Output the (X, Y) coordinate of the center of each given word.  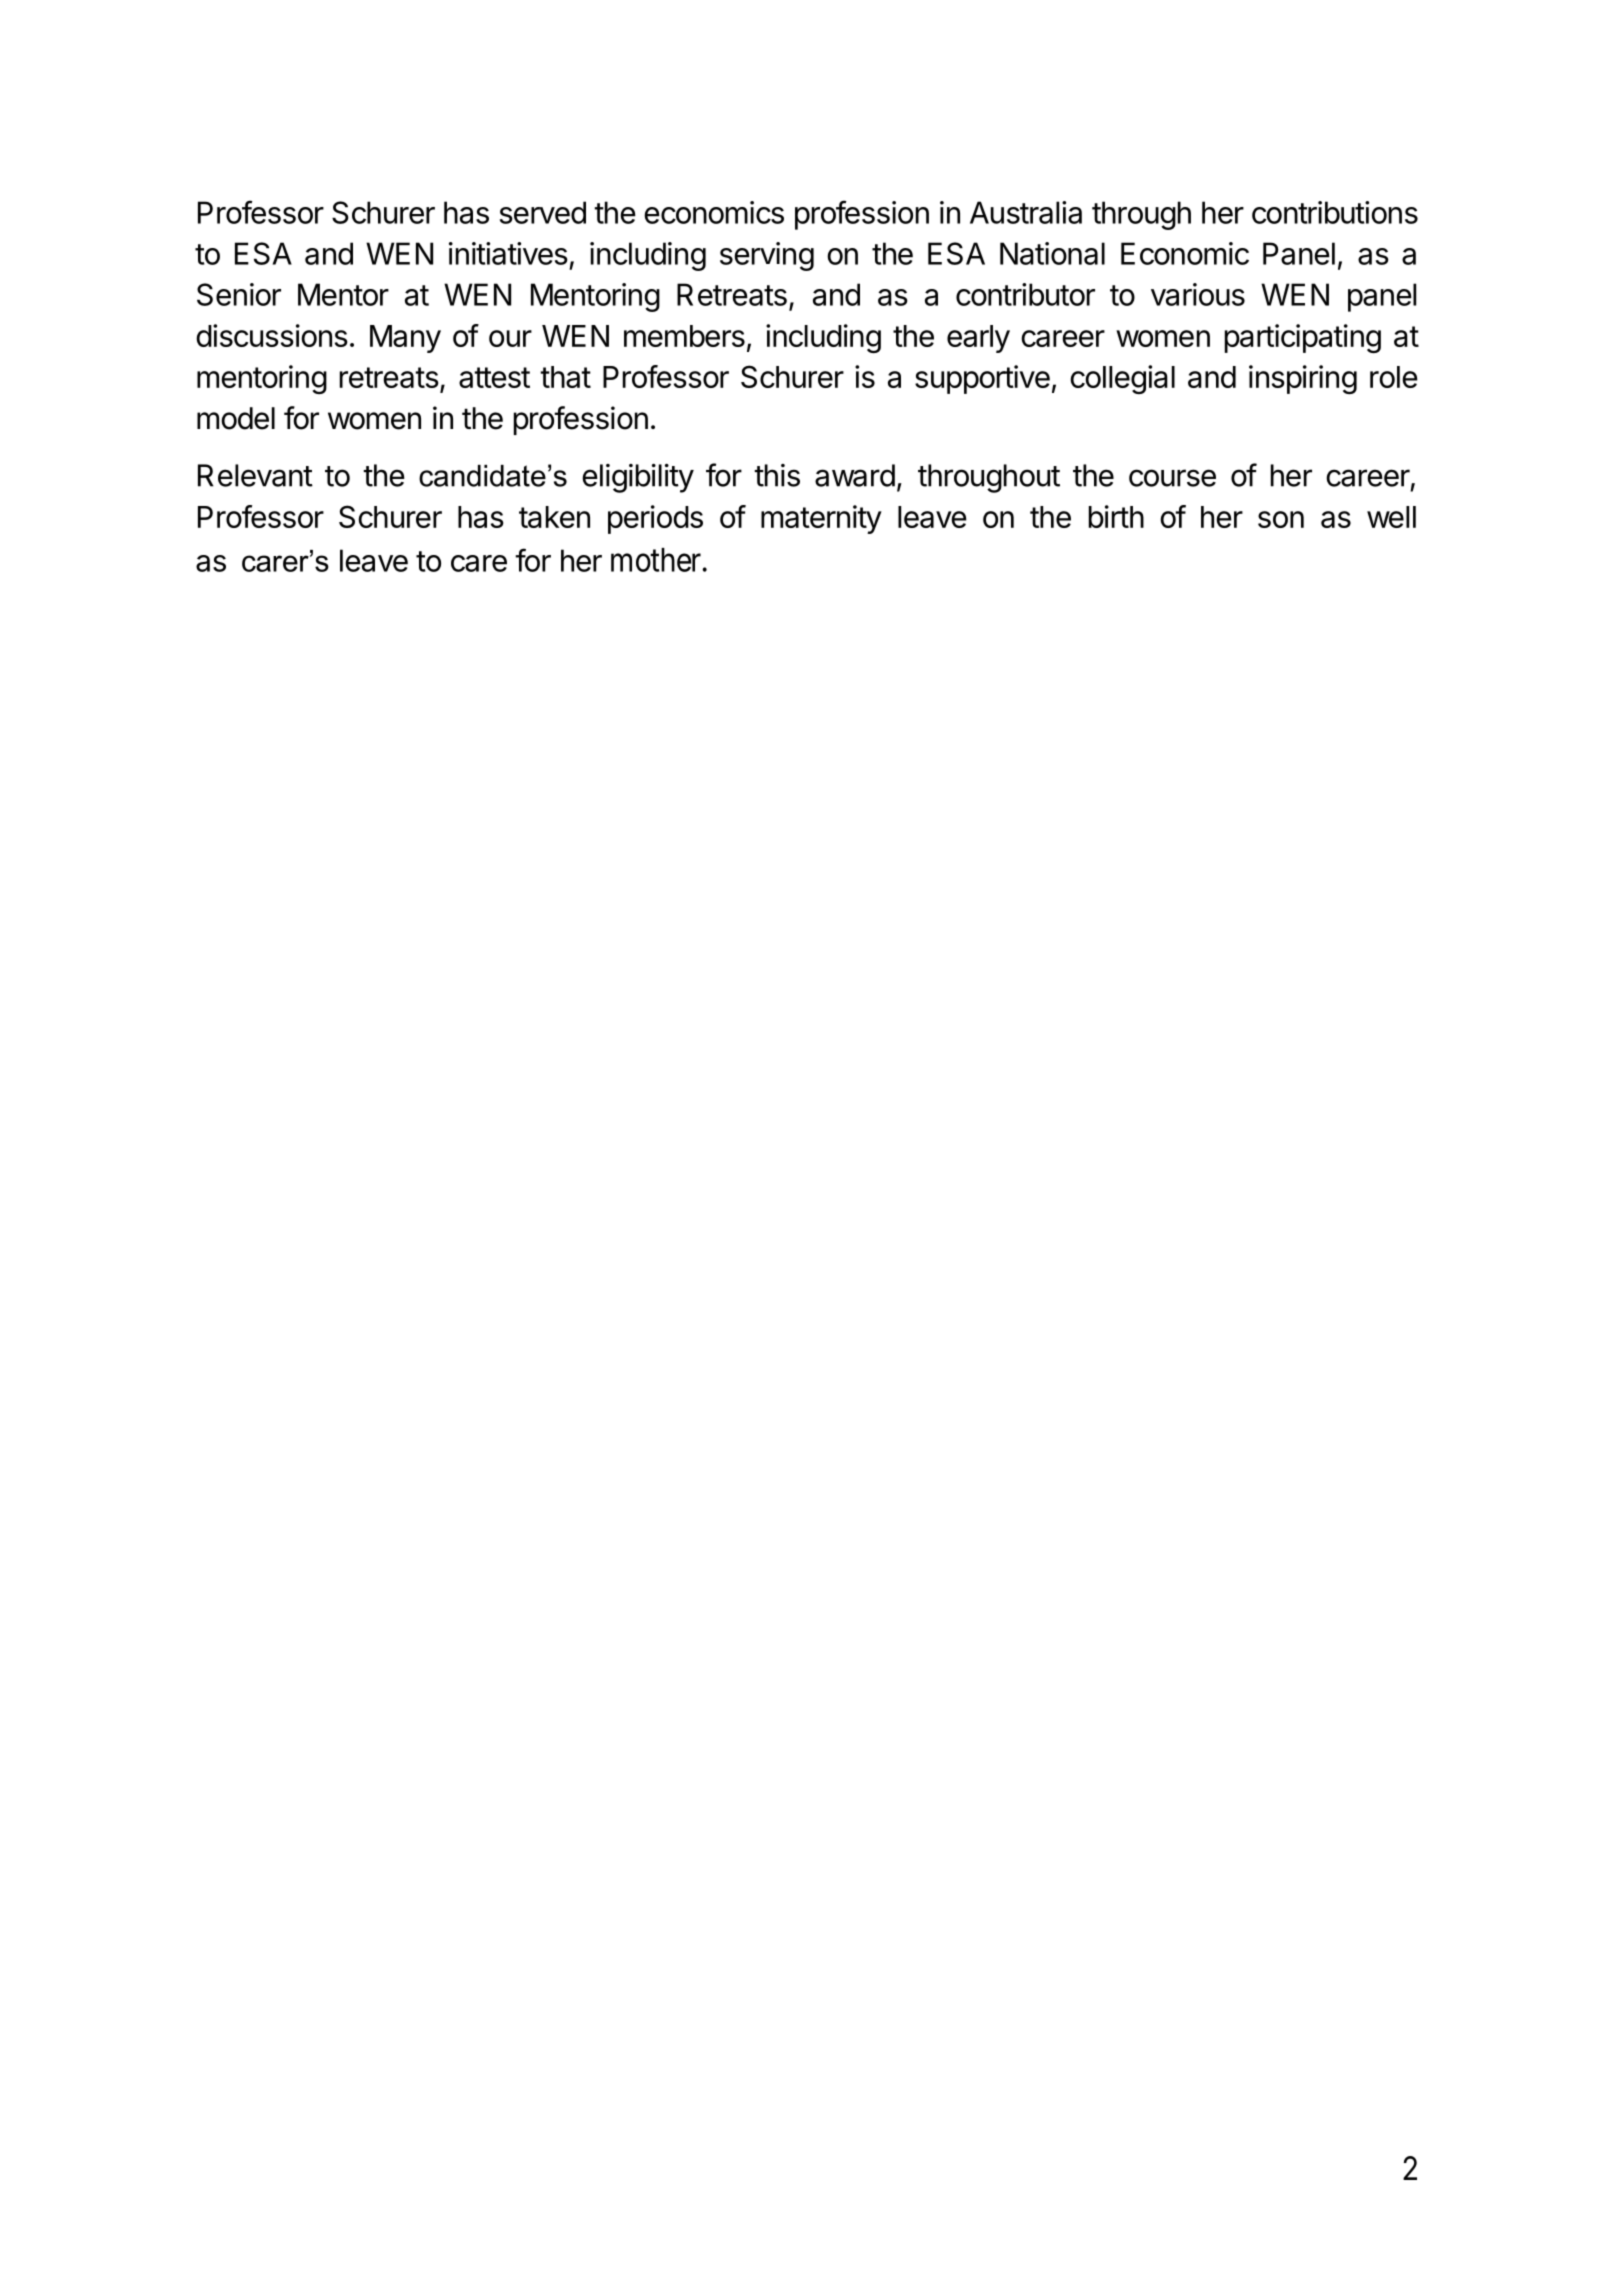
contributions (1335, 212)
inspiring (1303, 379)
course (1172, 478)
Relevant (255, 475)
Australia (1026, 212)
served (543, 212)
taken (554, 517)
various (1198, 294)
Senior (239, 294)
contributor (1025, 294)
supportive (982, 379)
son (1281, 519)
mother (657, 560)
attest (494, 377)
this (777, 475)
